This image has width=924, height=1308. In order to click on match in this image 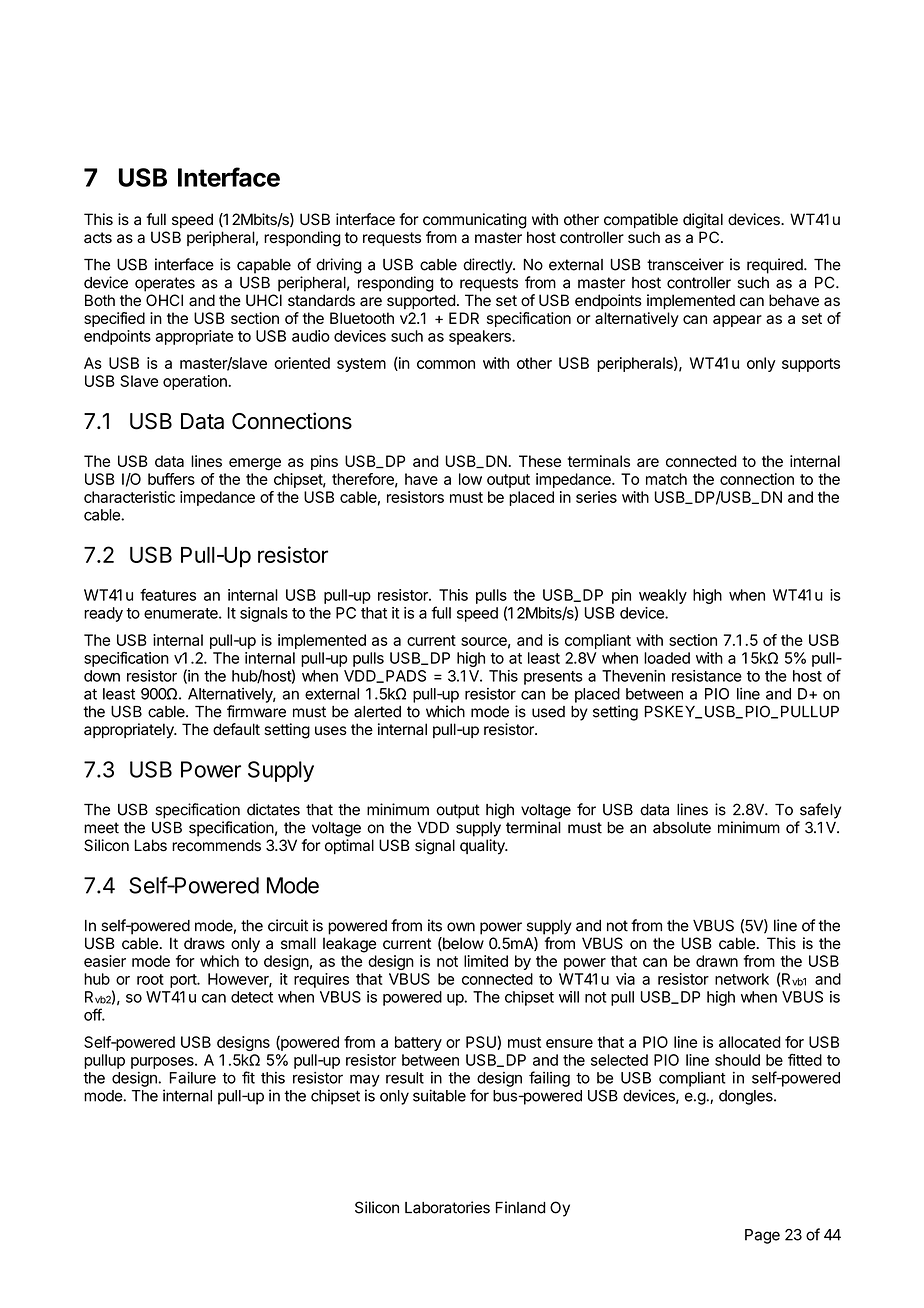, I will do `click(666, 479)`.
